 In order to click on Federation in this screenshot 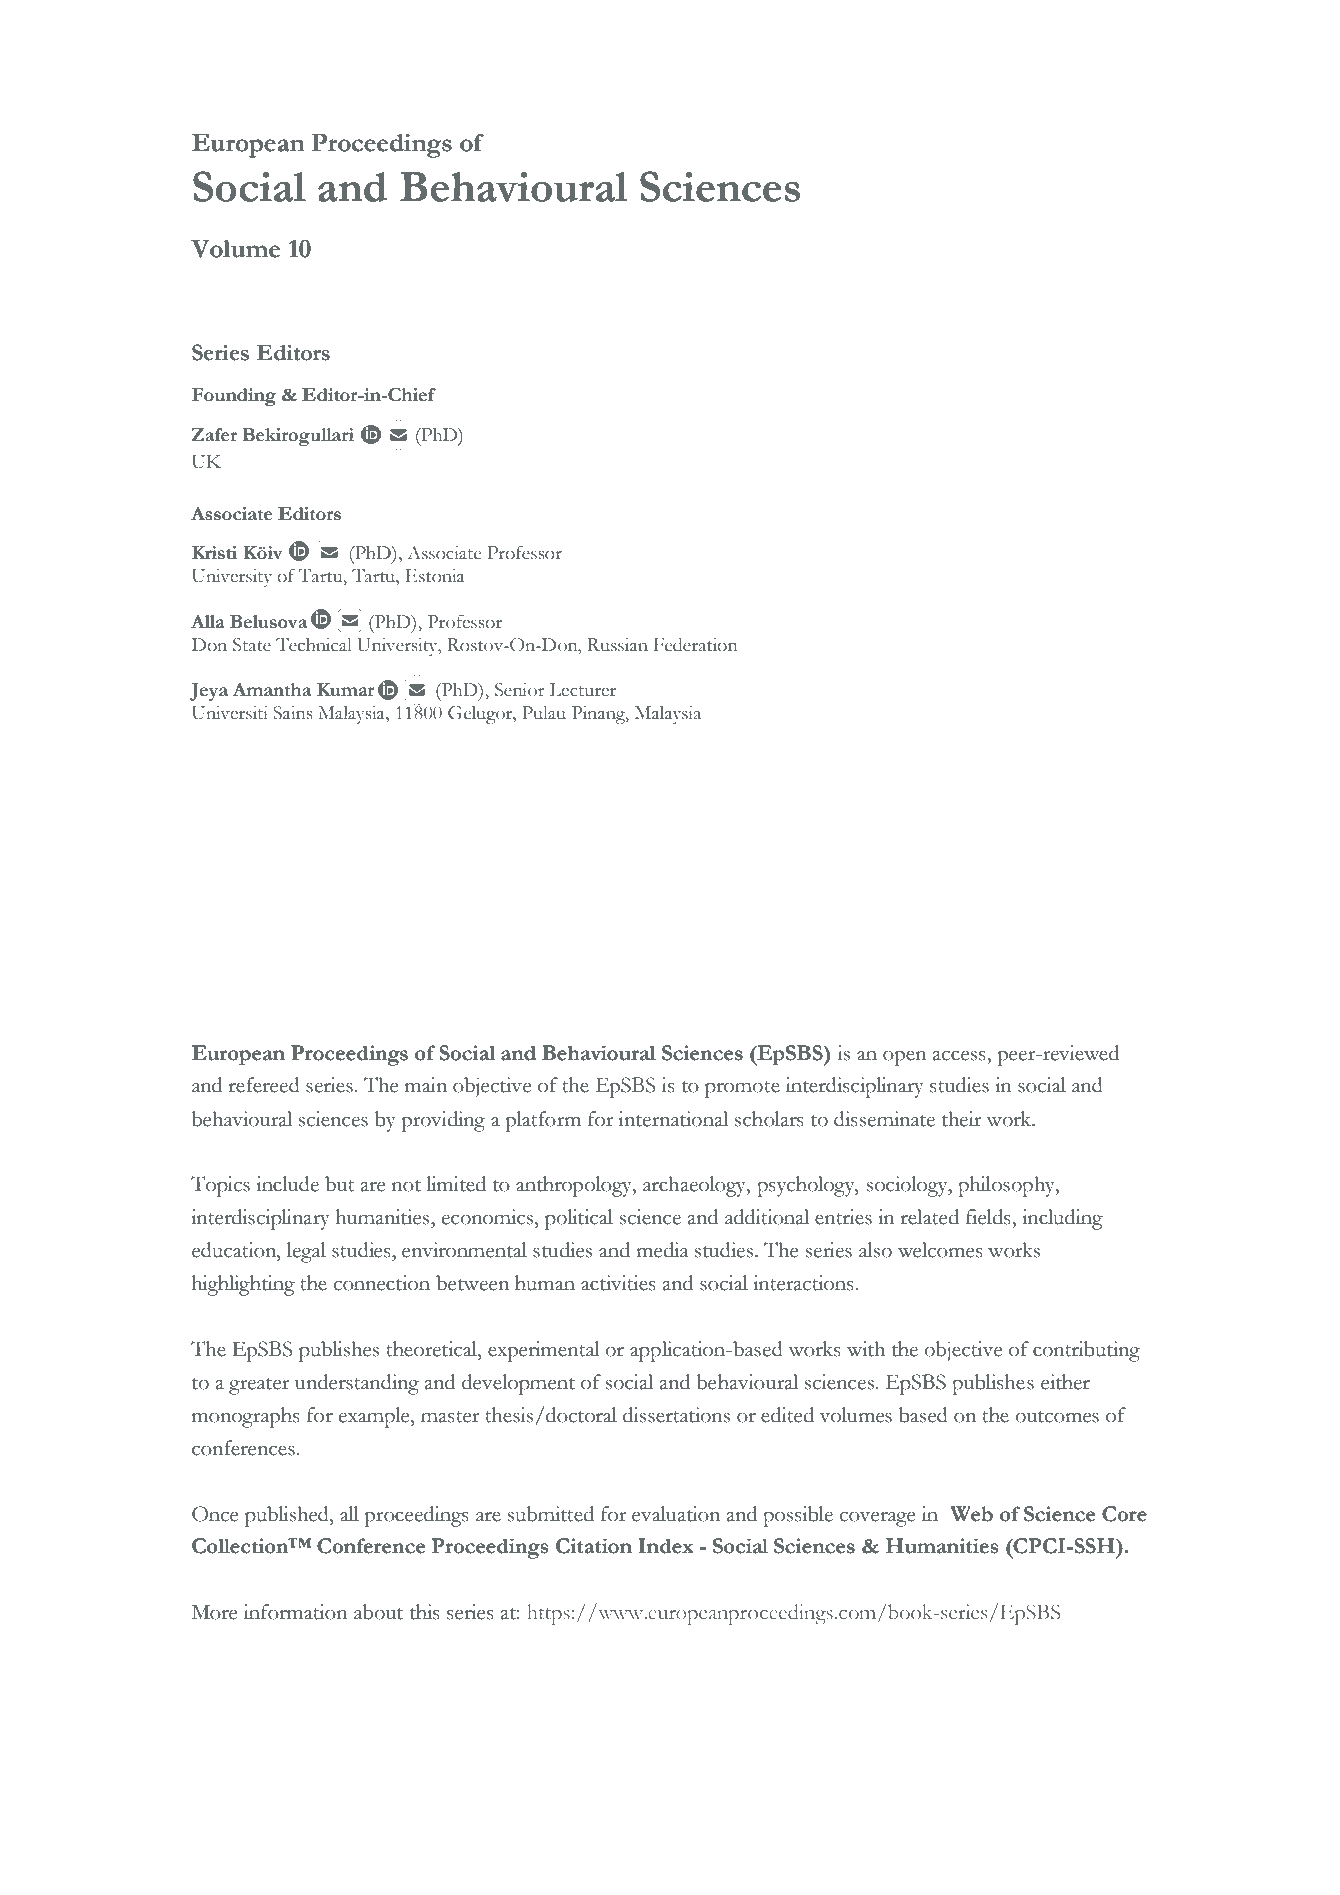, I will do `click(695, 645)`.
